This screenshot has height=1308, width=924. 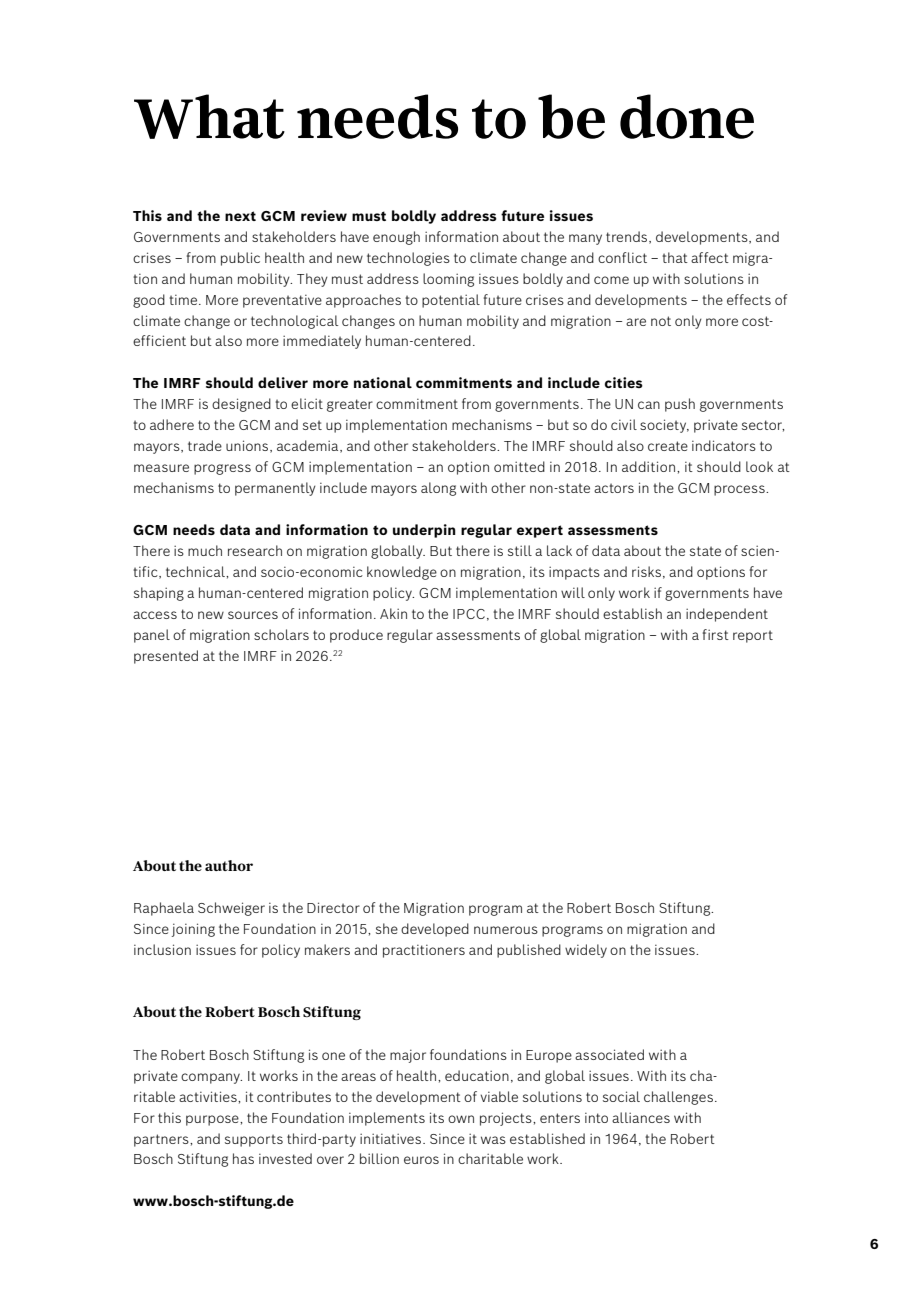 What do you see at coordinates (396, 238) in the screenshot?
I see `enough` at bounding box center [396, 238].
